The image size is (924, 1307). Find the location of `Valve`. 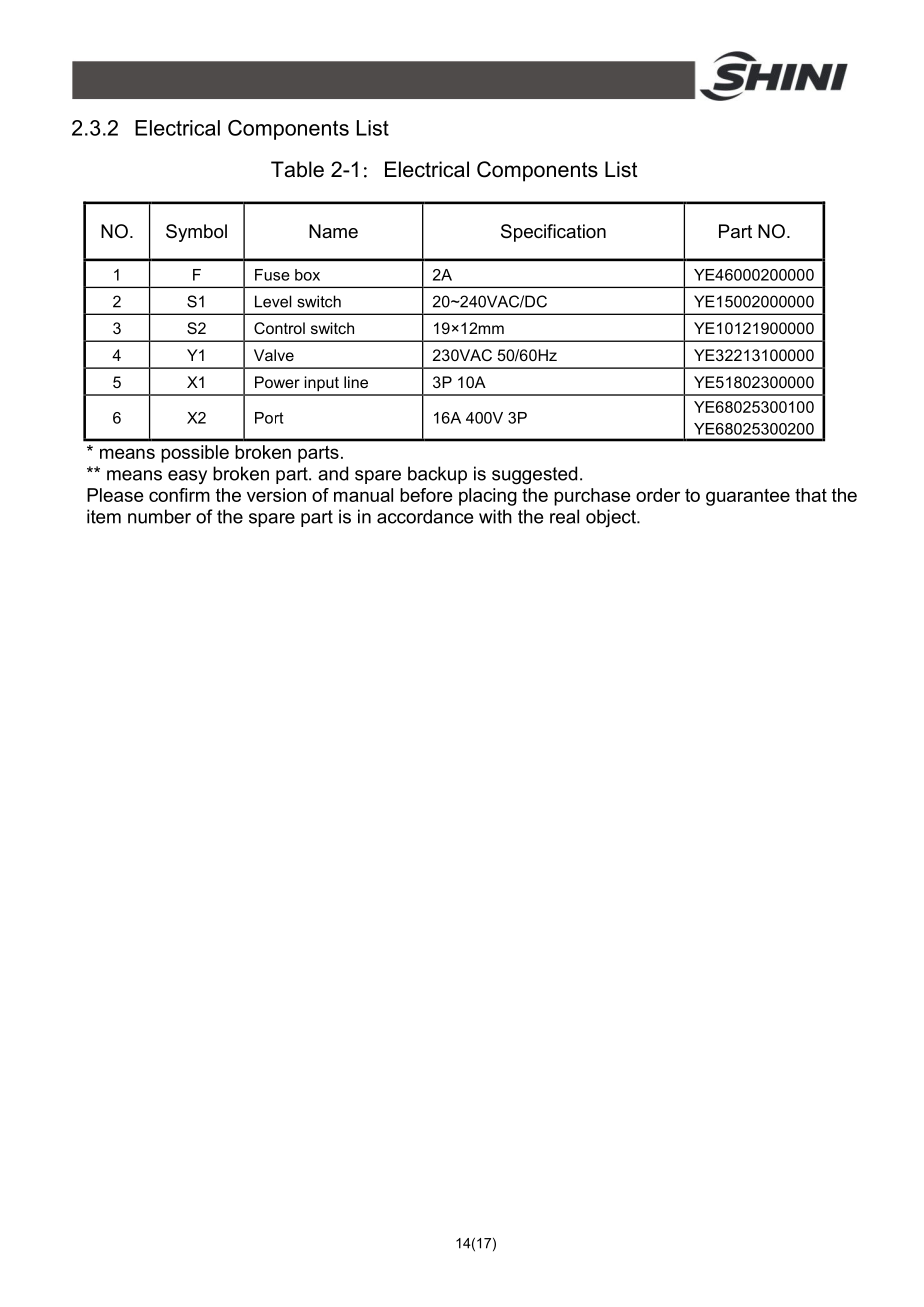

Valve is located at coordinates (274, 355).
